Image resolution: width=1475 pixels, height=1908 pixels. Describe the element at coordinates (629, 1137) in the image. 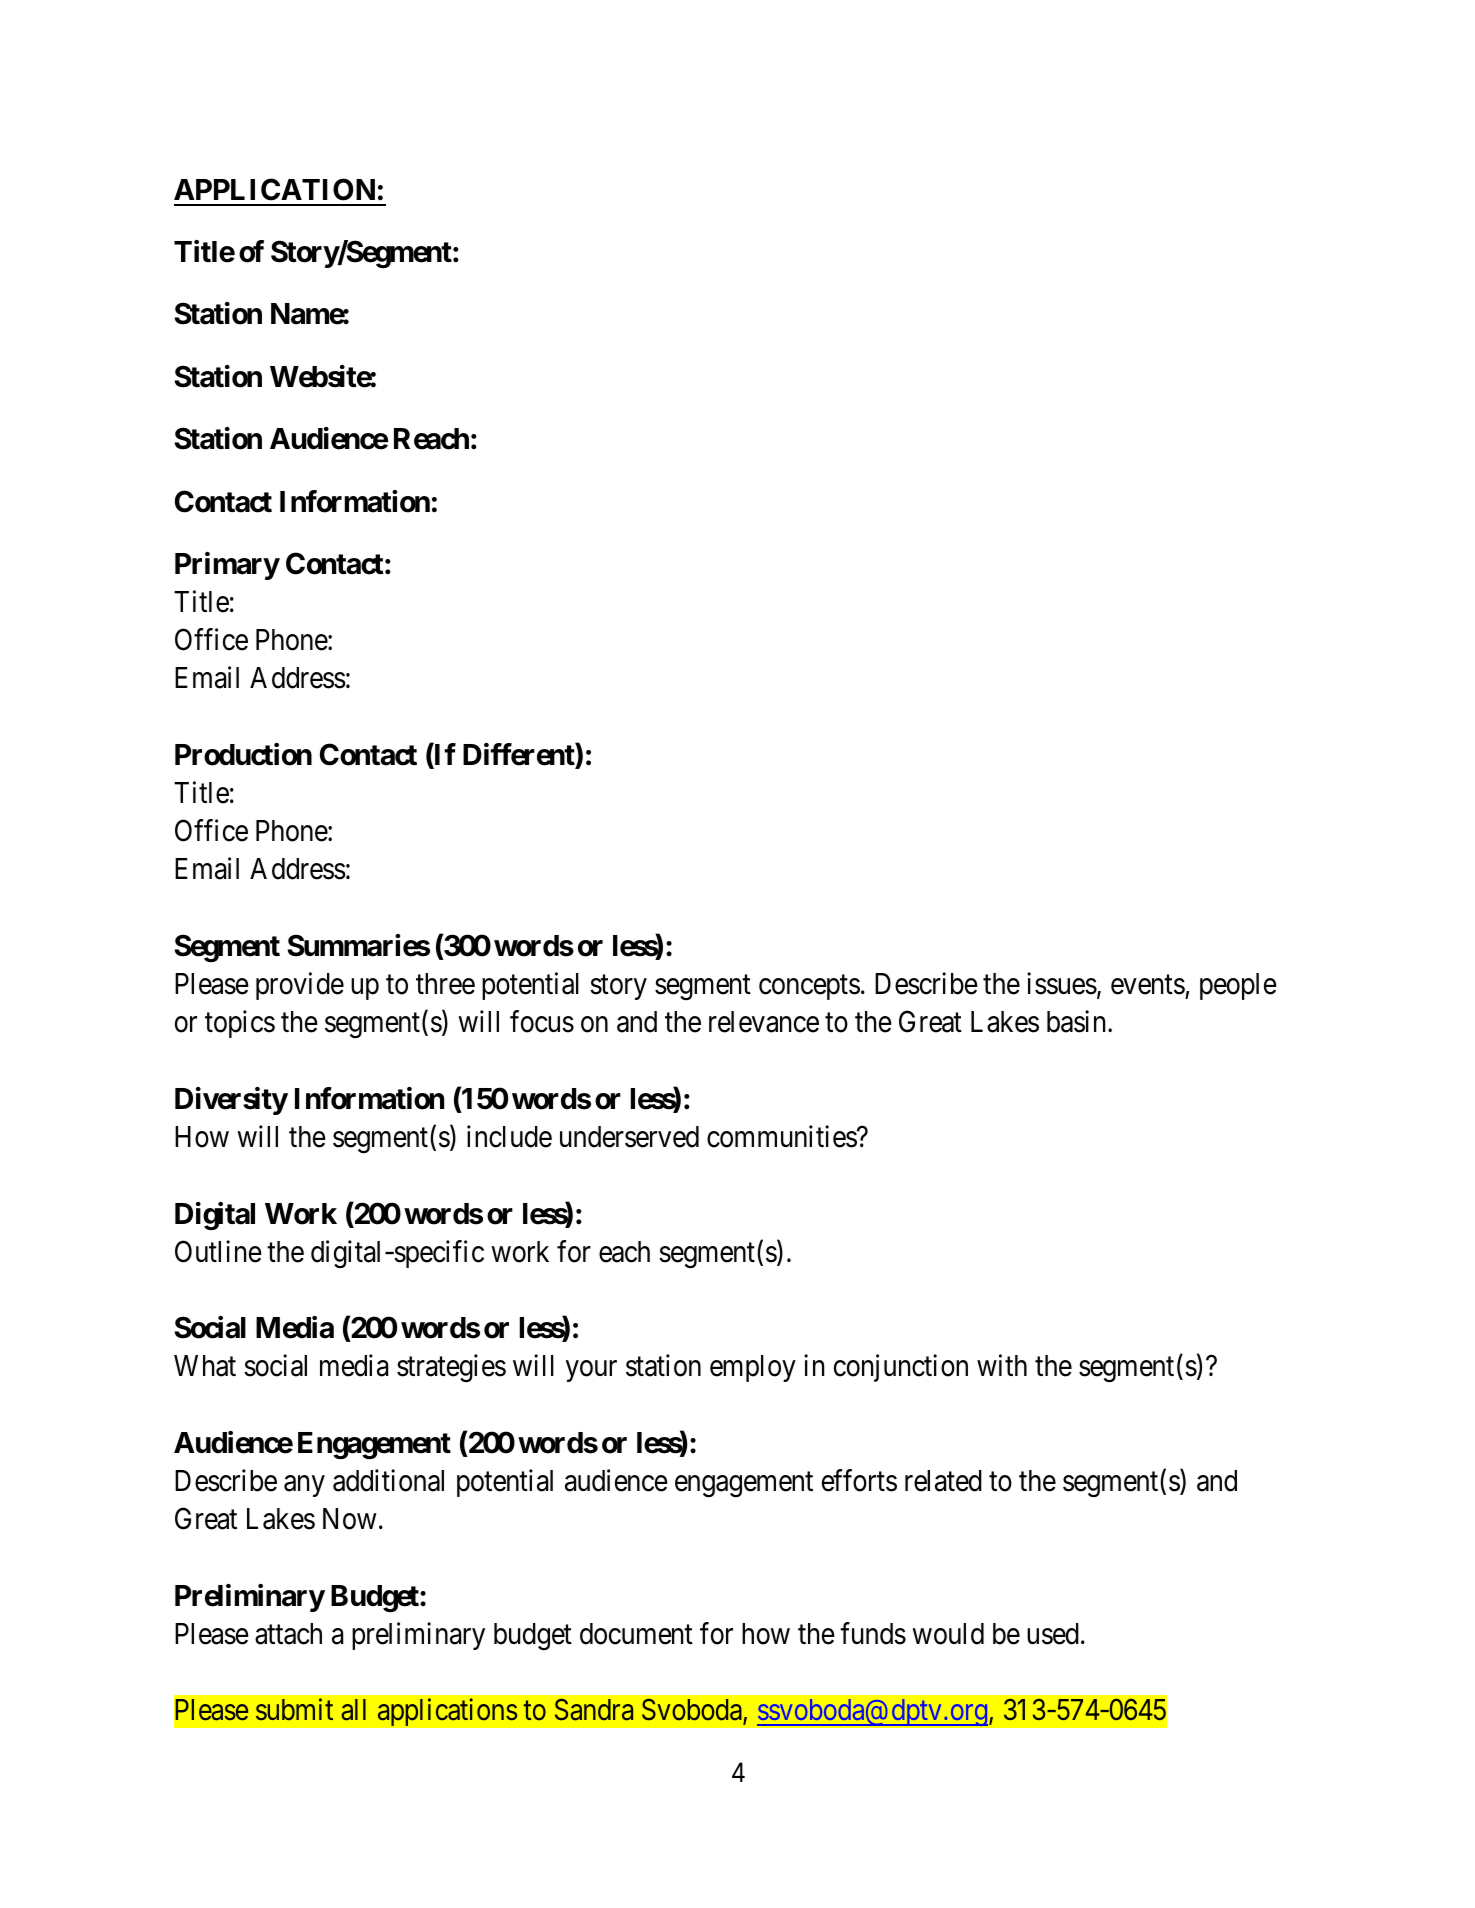

I see `underserved` at that location.
